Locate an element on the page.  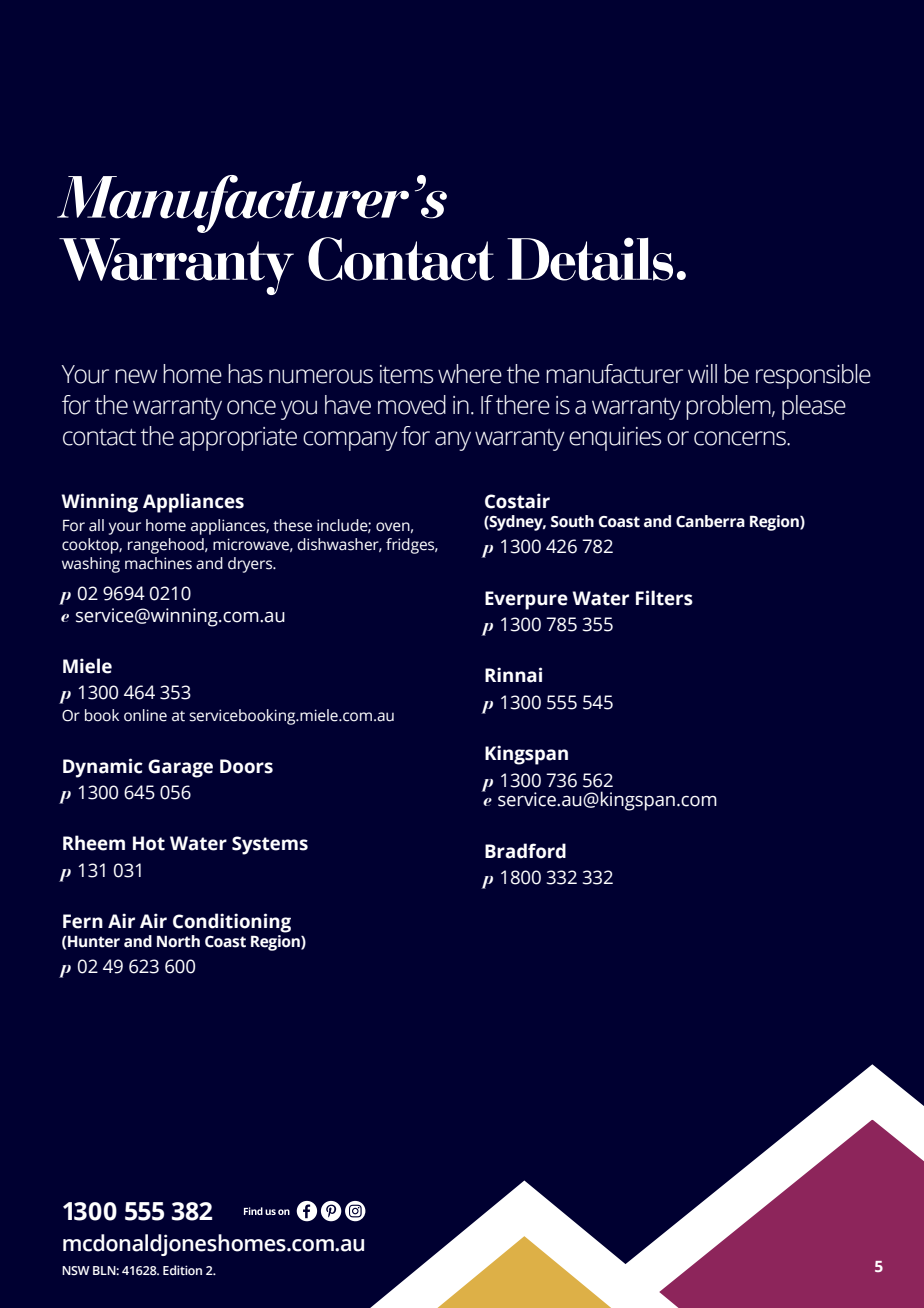
Edition is located at coordinates (182, 1270).
